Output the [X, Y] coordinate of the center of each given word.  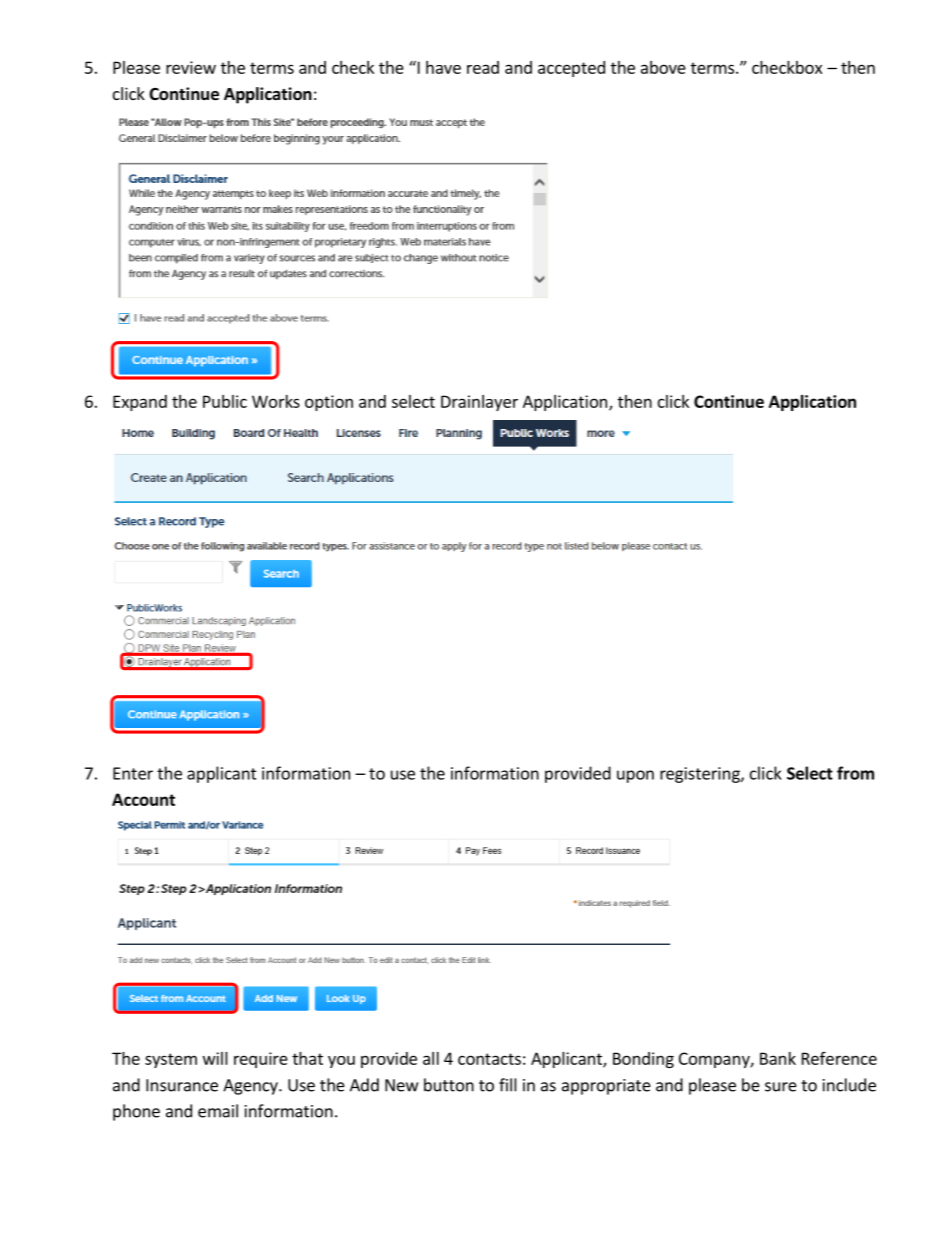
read [483, 67]
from [855, 773]
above [663, 67]
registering [701, 775]
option [329, 403]
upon [635, 776]
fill [508, 1085]
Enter [133, 773]
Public [225, 401]
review [191, 67]
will [215, 1058]
